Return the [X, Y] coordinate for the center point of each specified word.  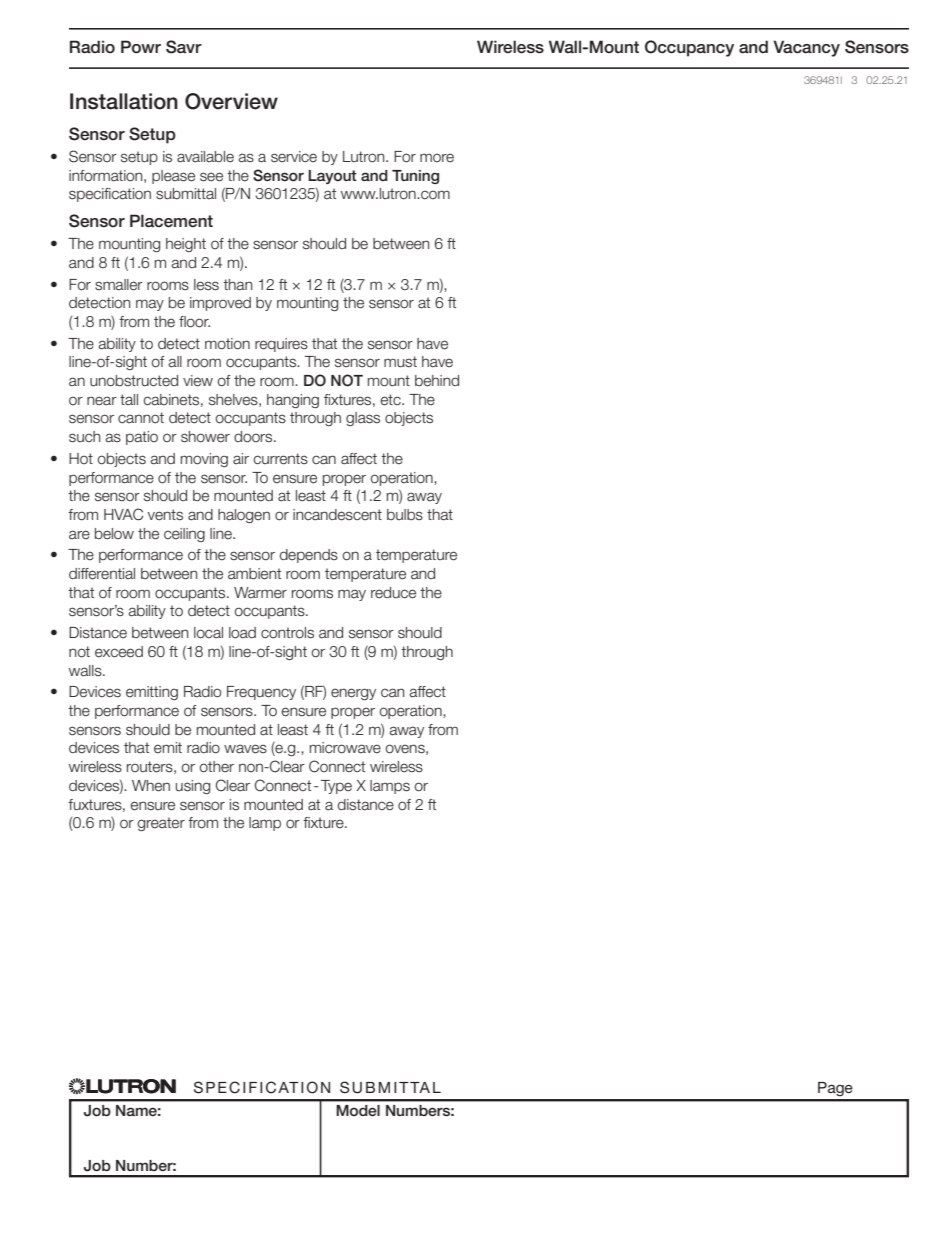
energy [353, 694]
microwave [345, 748]
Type [336, 787]
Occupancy [689, 48]
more [437, 158]
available [205, 157]
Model [358, 1110]
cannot [141, 418]
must [400, 362]
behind [437, 381]
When [151, 786]
